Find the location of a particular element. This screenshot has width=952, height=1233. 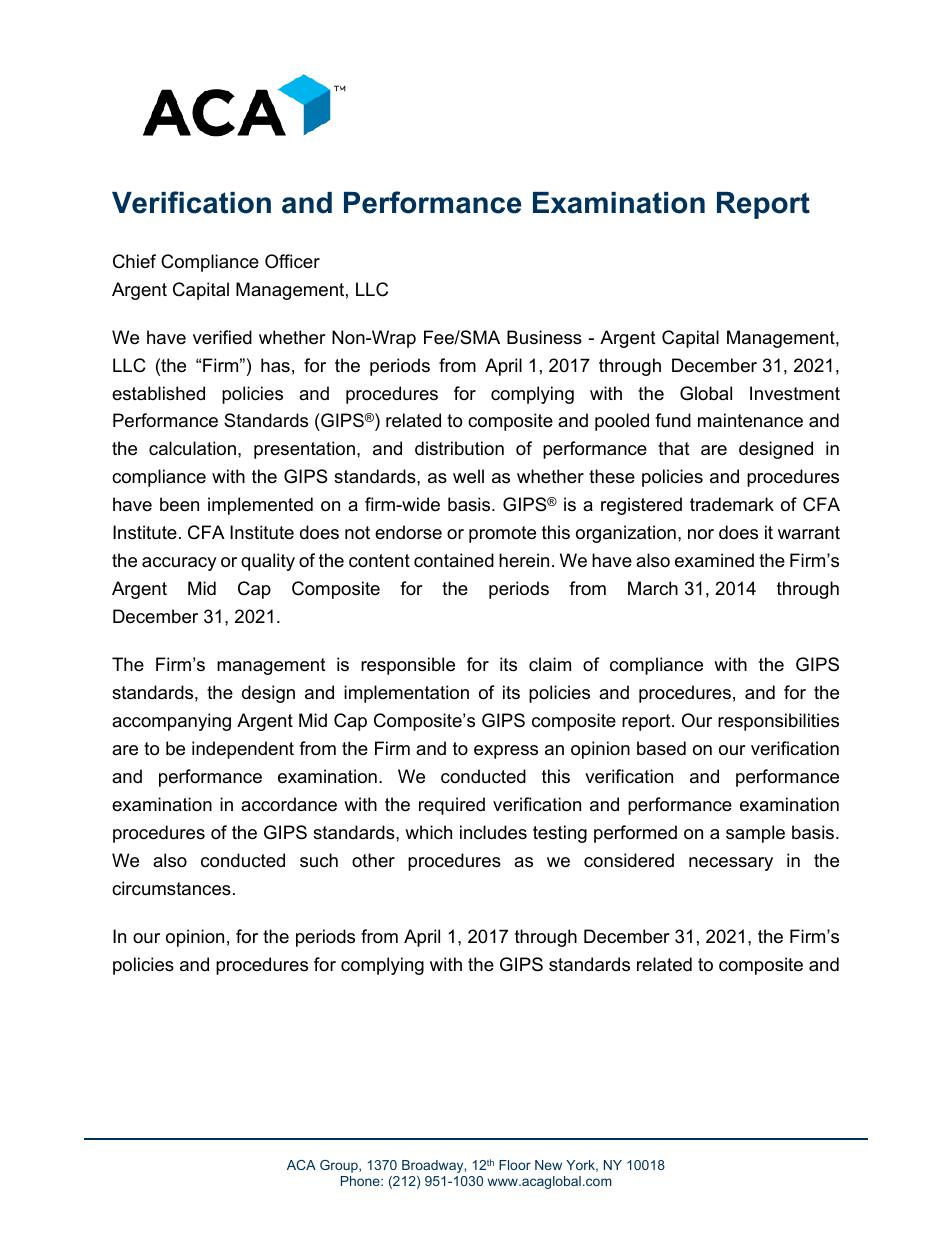

well is located at coordinates (468, 476).
